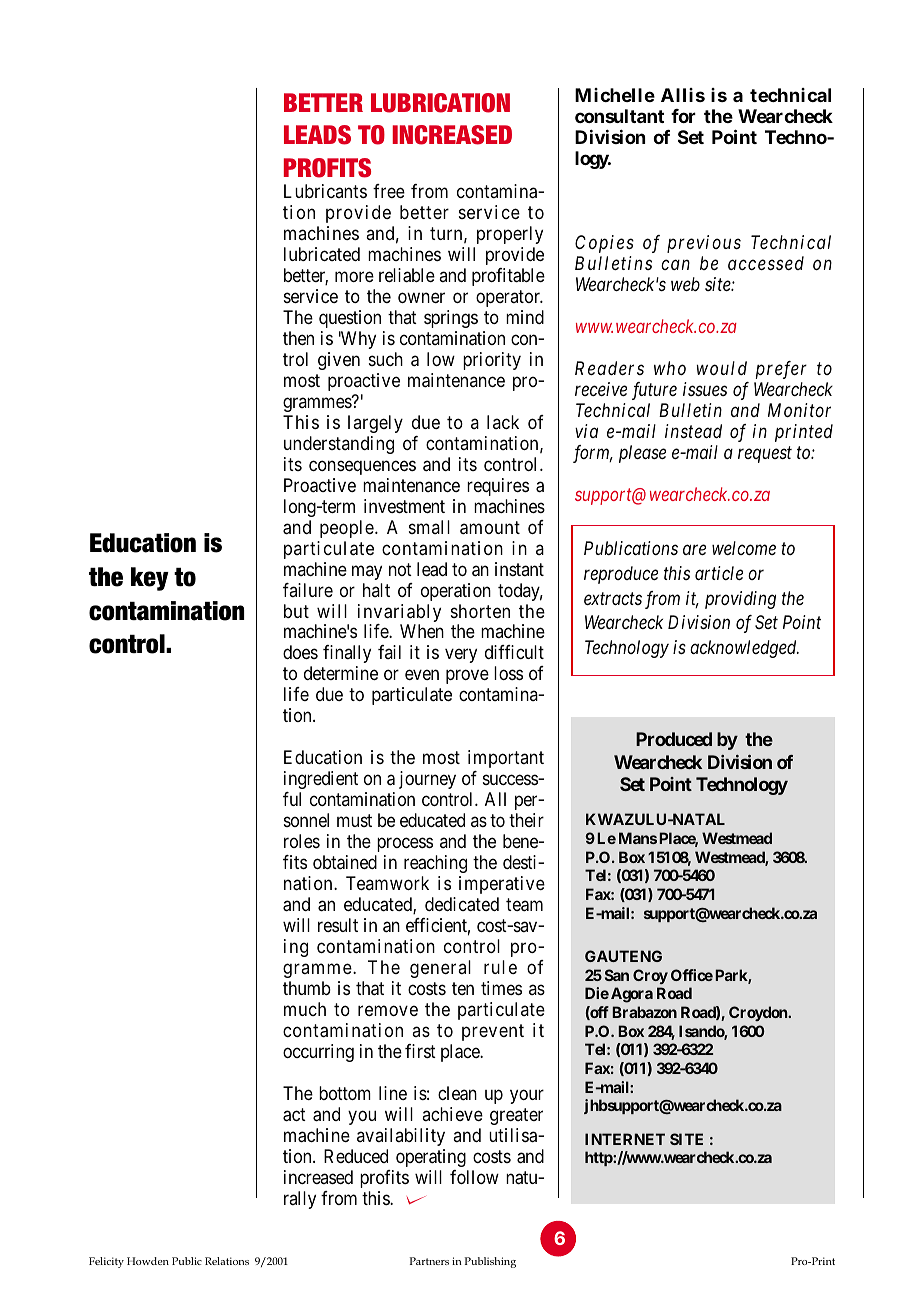 This screenshot has width=924, height=1307. I want to click on Partners, so click(429, 1261).
